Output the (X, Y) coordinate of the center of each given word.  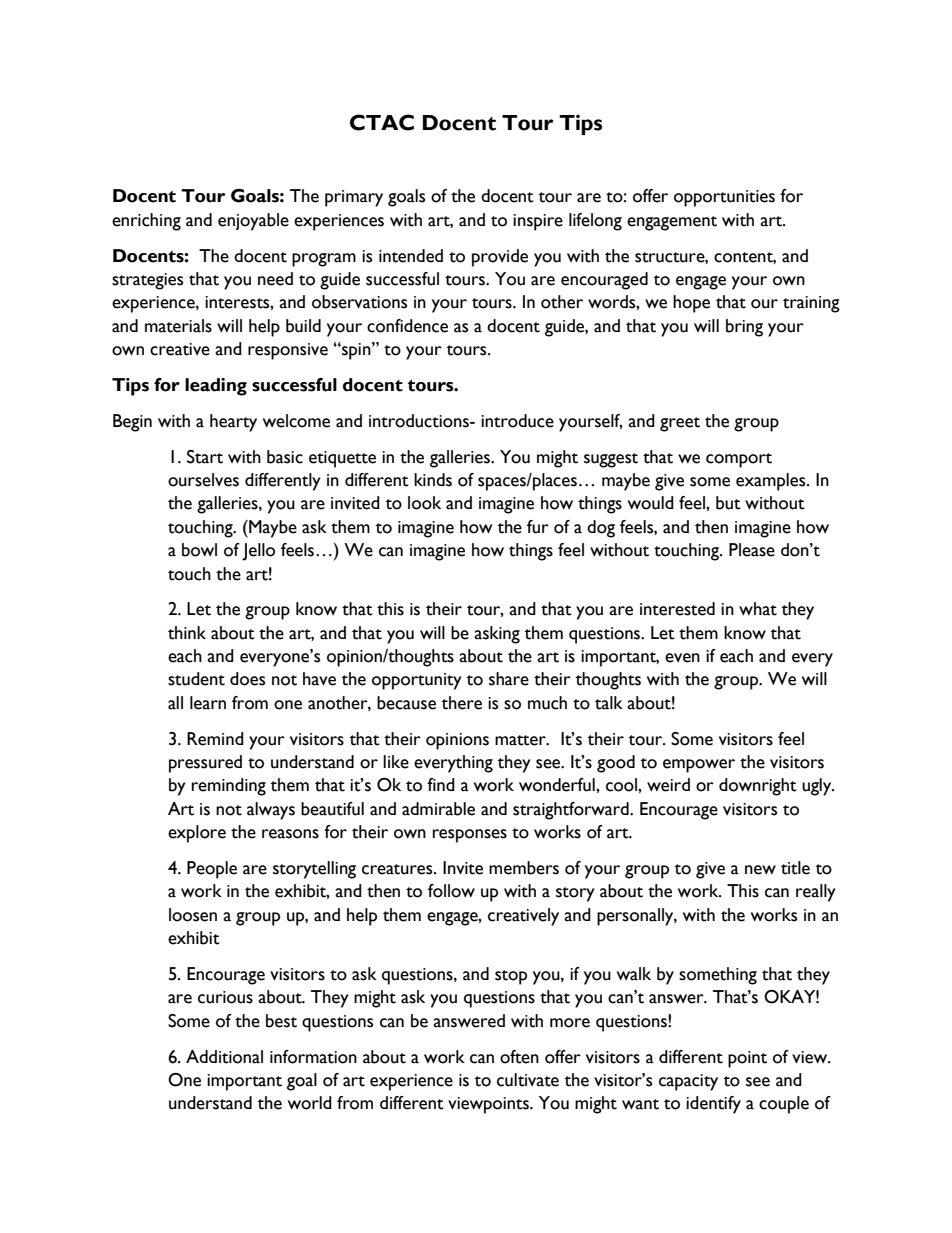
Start (205, 457)
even (682, 658)
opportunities (724, 198)
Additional (224, 1057)
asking (497, 635)
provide (500, 258)
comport (739, 460)
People (212, 870)
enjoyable (253, 222)
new (760, 870)
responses (470, 836)
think (187, 633)
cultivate (528, 1080)
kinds (433, 480)
